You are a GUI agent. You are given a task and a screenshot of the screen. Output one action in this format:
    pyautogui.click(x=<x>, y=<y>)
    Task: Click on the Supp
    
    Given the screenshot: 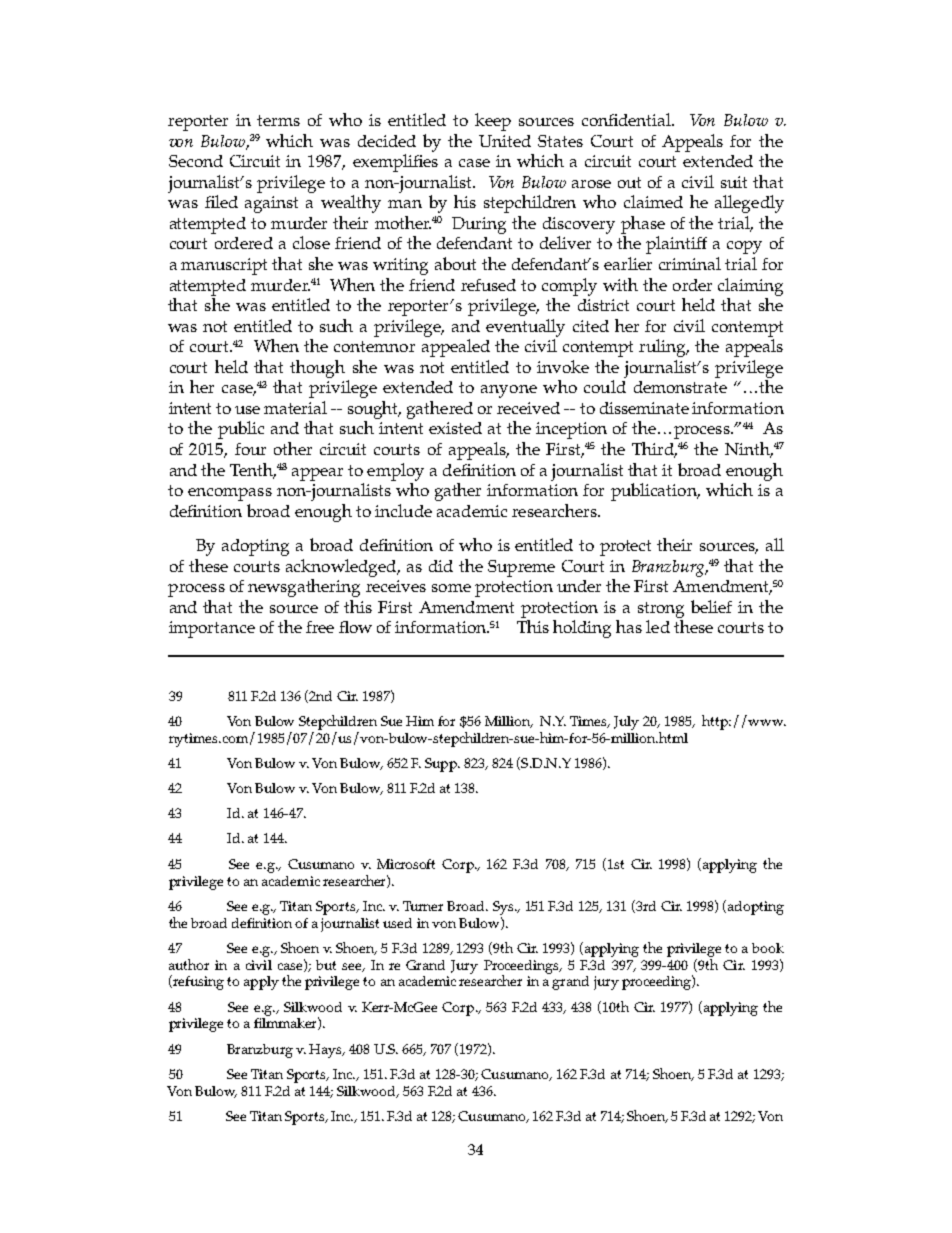 What is the action you would take?
    pyautogui.click(x=442, y=765)
